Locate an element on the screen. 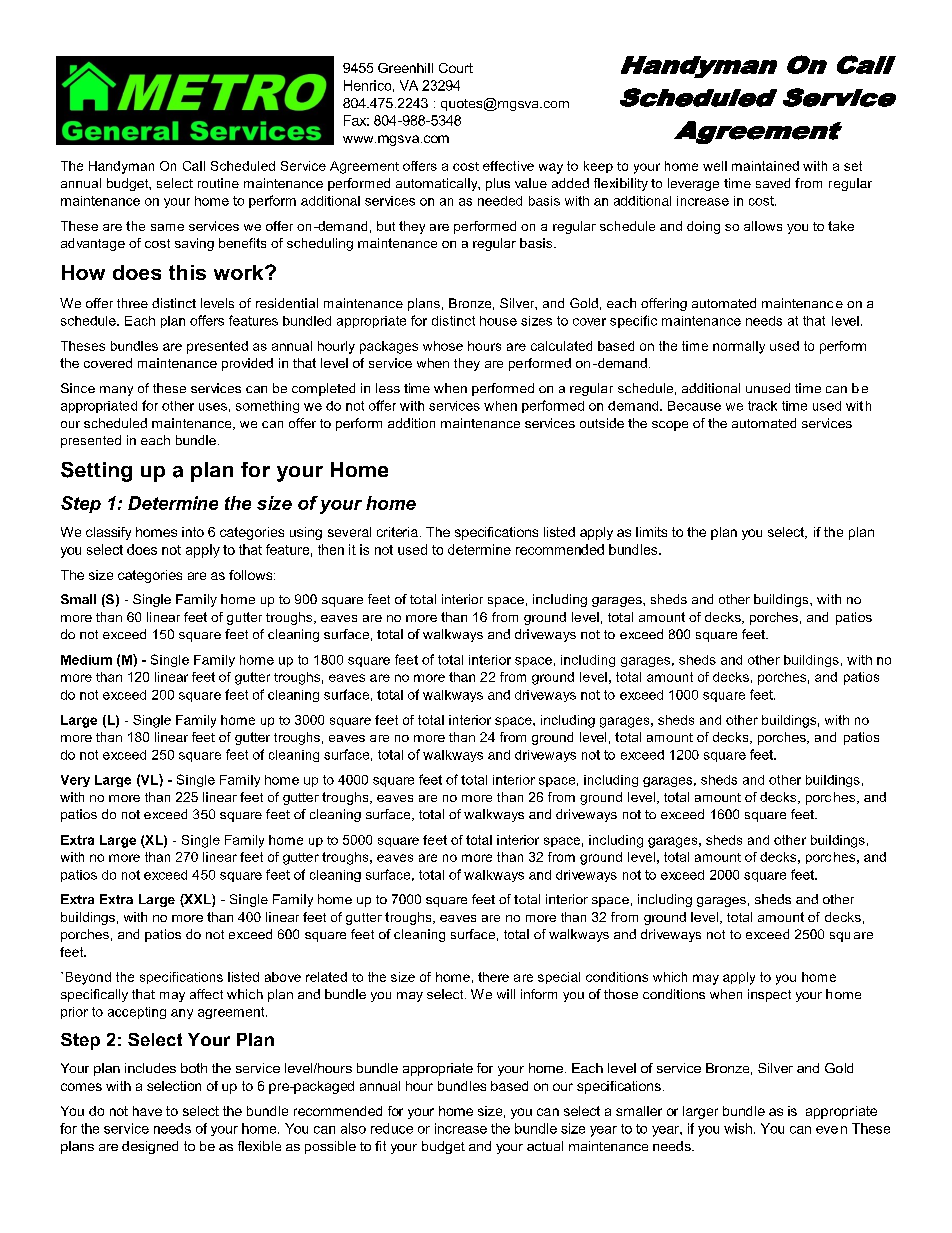 The image size is (952, 1233). maintained is located at coordinates (765, 166).
